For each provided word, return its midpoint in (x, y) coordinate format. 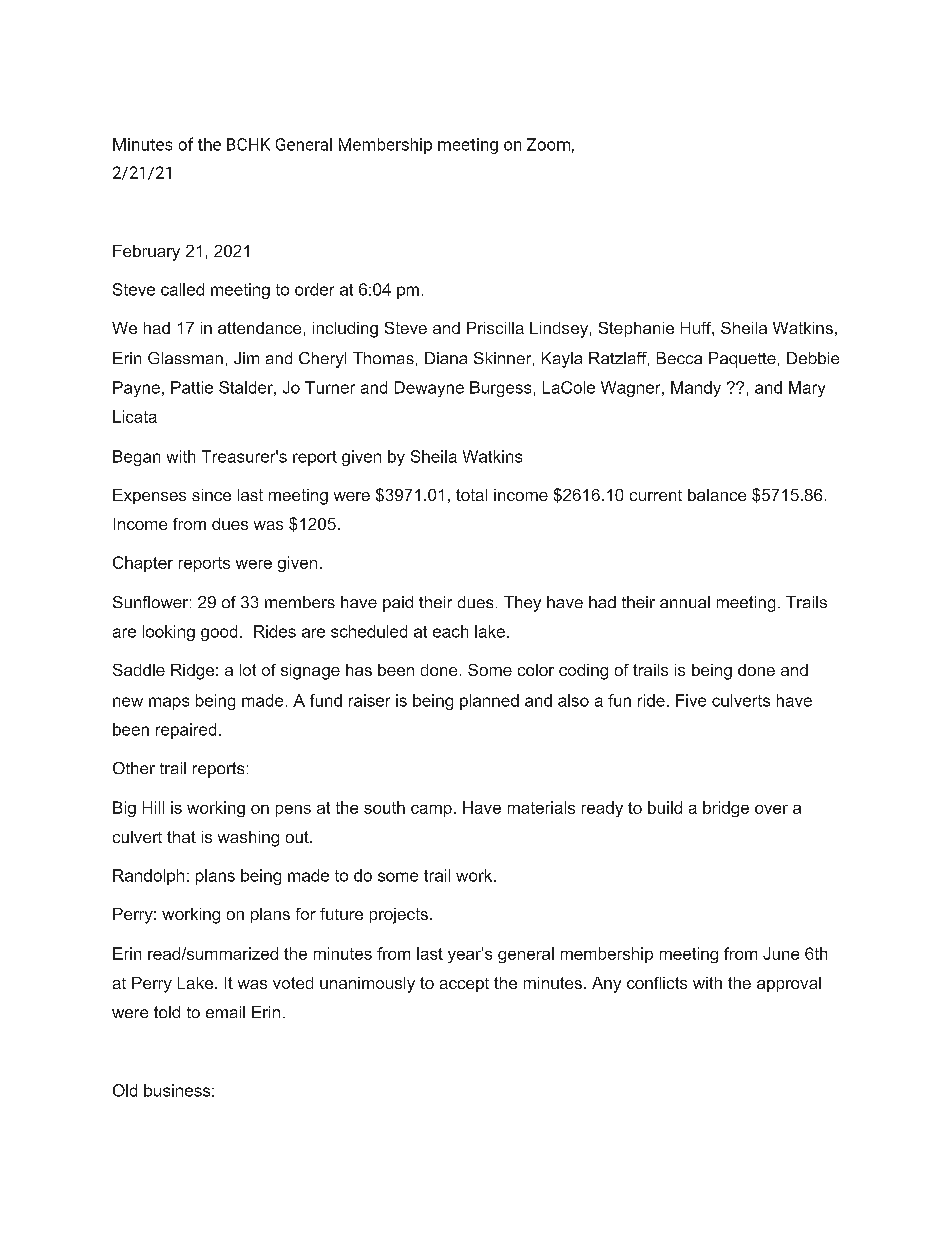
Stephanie (636, 329)
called (182, 289)
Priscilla (495, 328)
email (225, 1012)
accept (464, 985)
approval (789, 984)
